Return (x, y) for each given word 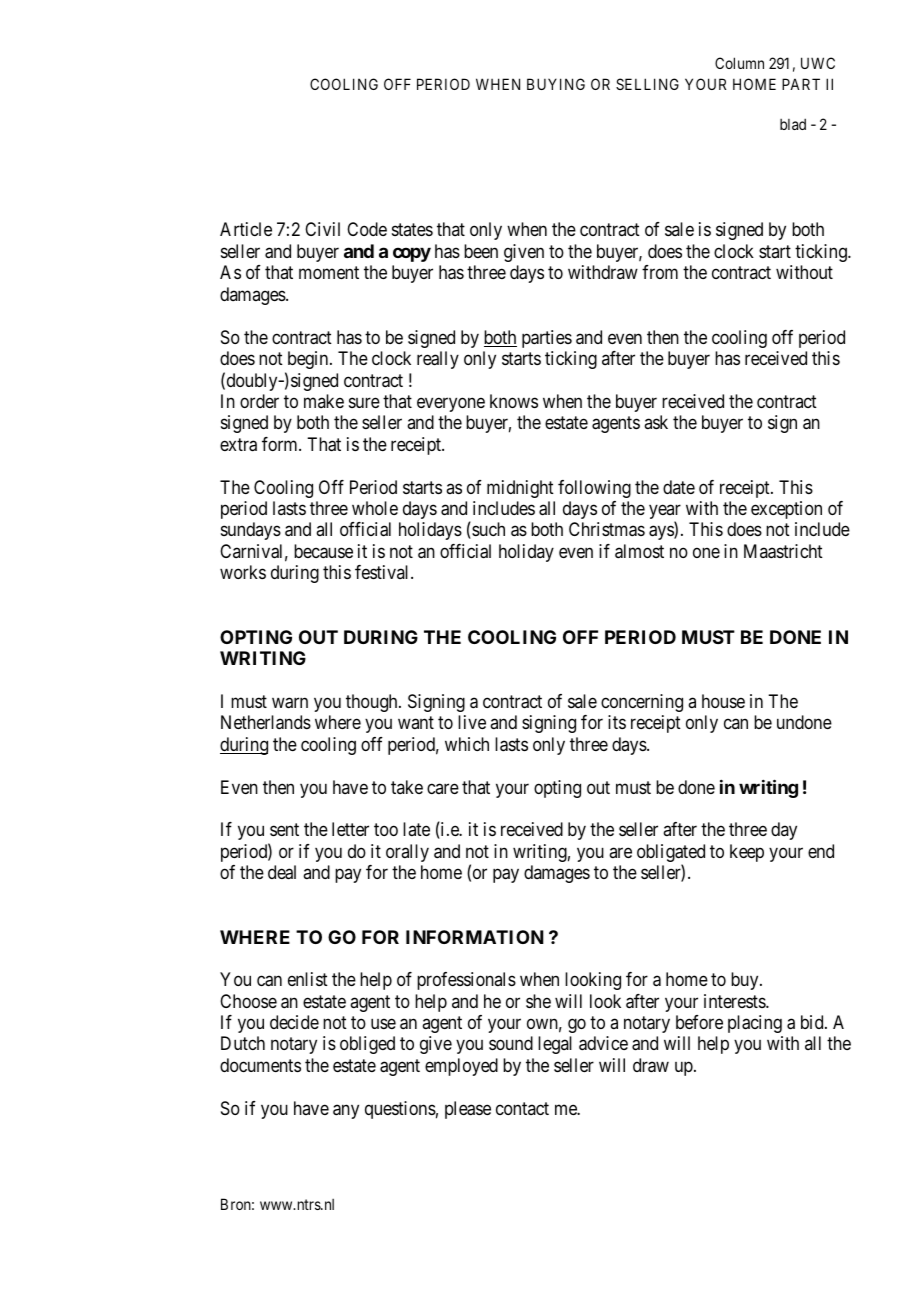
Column (739, 63)
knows (514, 401)
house (723, 701)
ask (656, 422)
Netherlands (266, 722)
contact (522, 1108)
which (467, 744)
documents (260, 1065)
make (324, 401)
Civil (322, 229)
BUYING (556, 84)
